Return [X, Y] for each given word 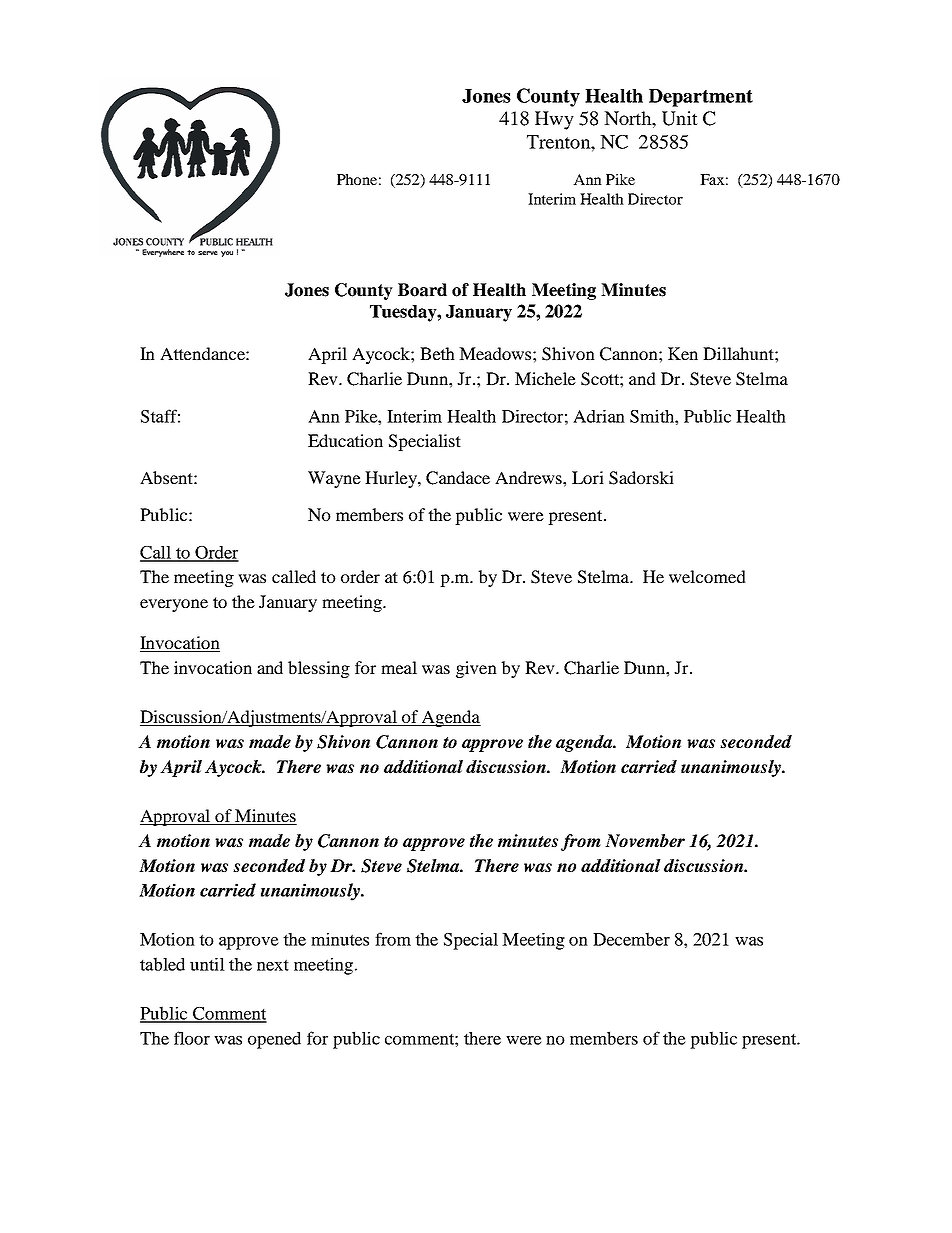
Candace [458, 478]
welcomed [707, 576]
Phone [357, 179]
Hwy [554, 120]
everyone [174, 605]
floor [192, 1038]
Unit [680, 118]
